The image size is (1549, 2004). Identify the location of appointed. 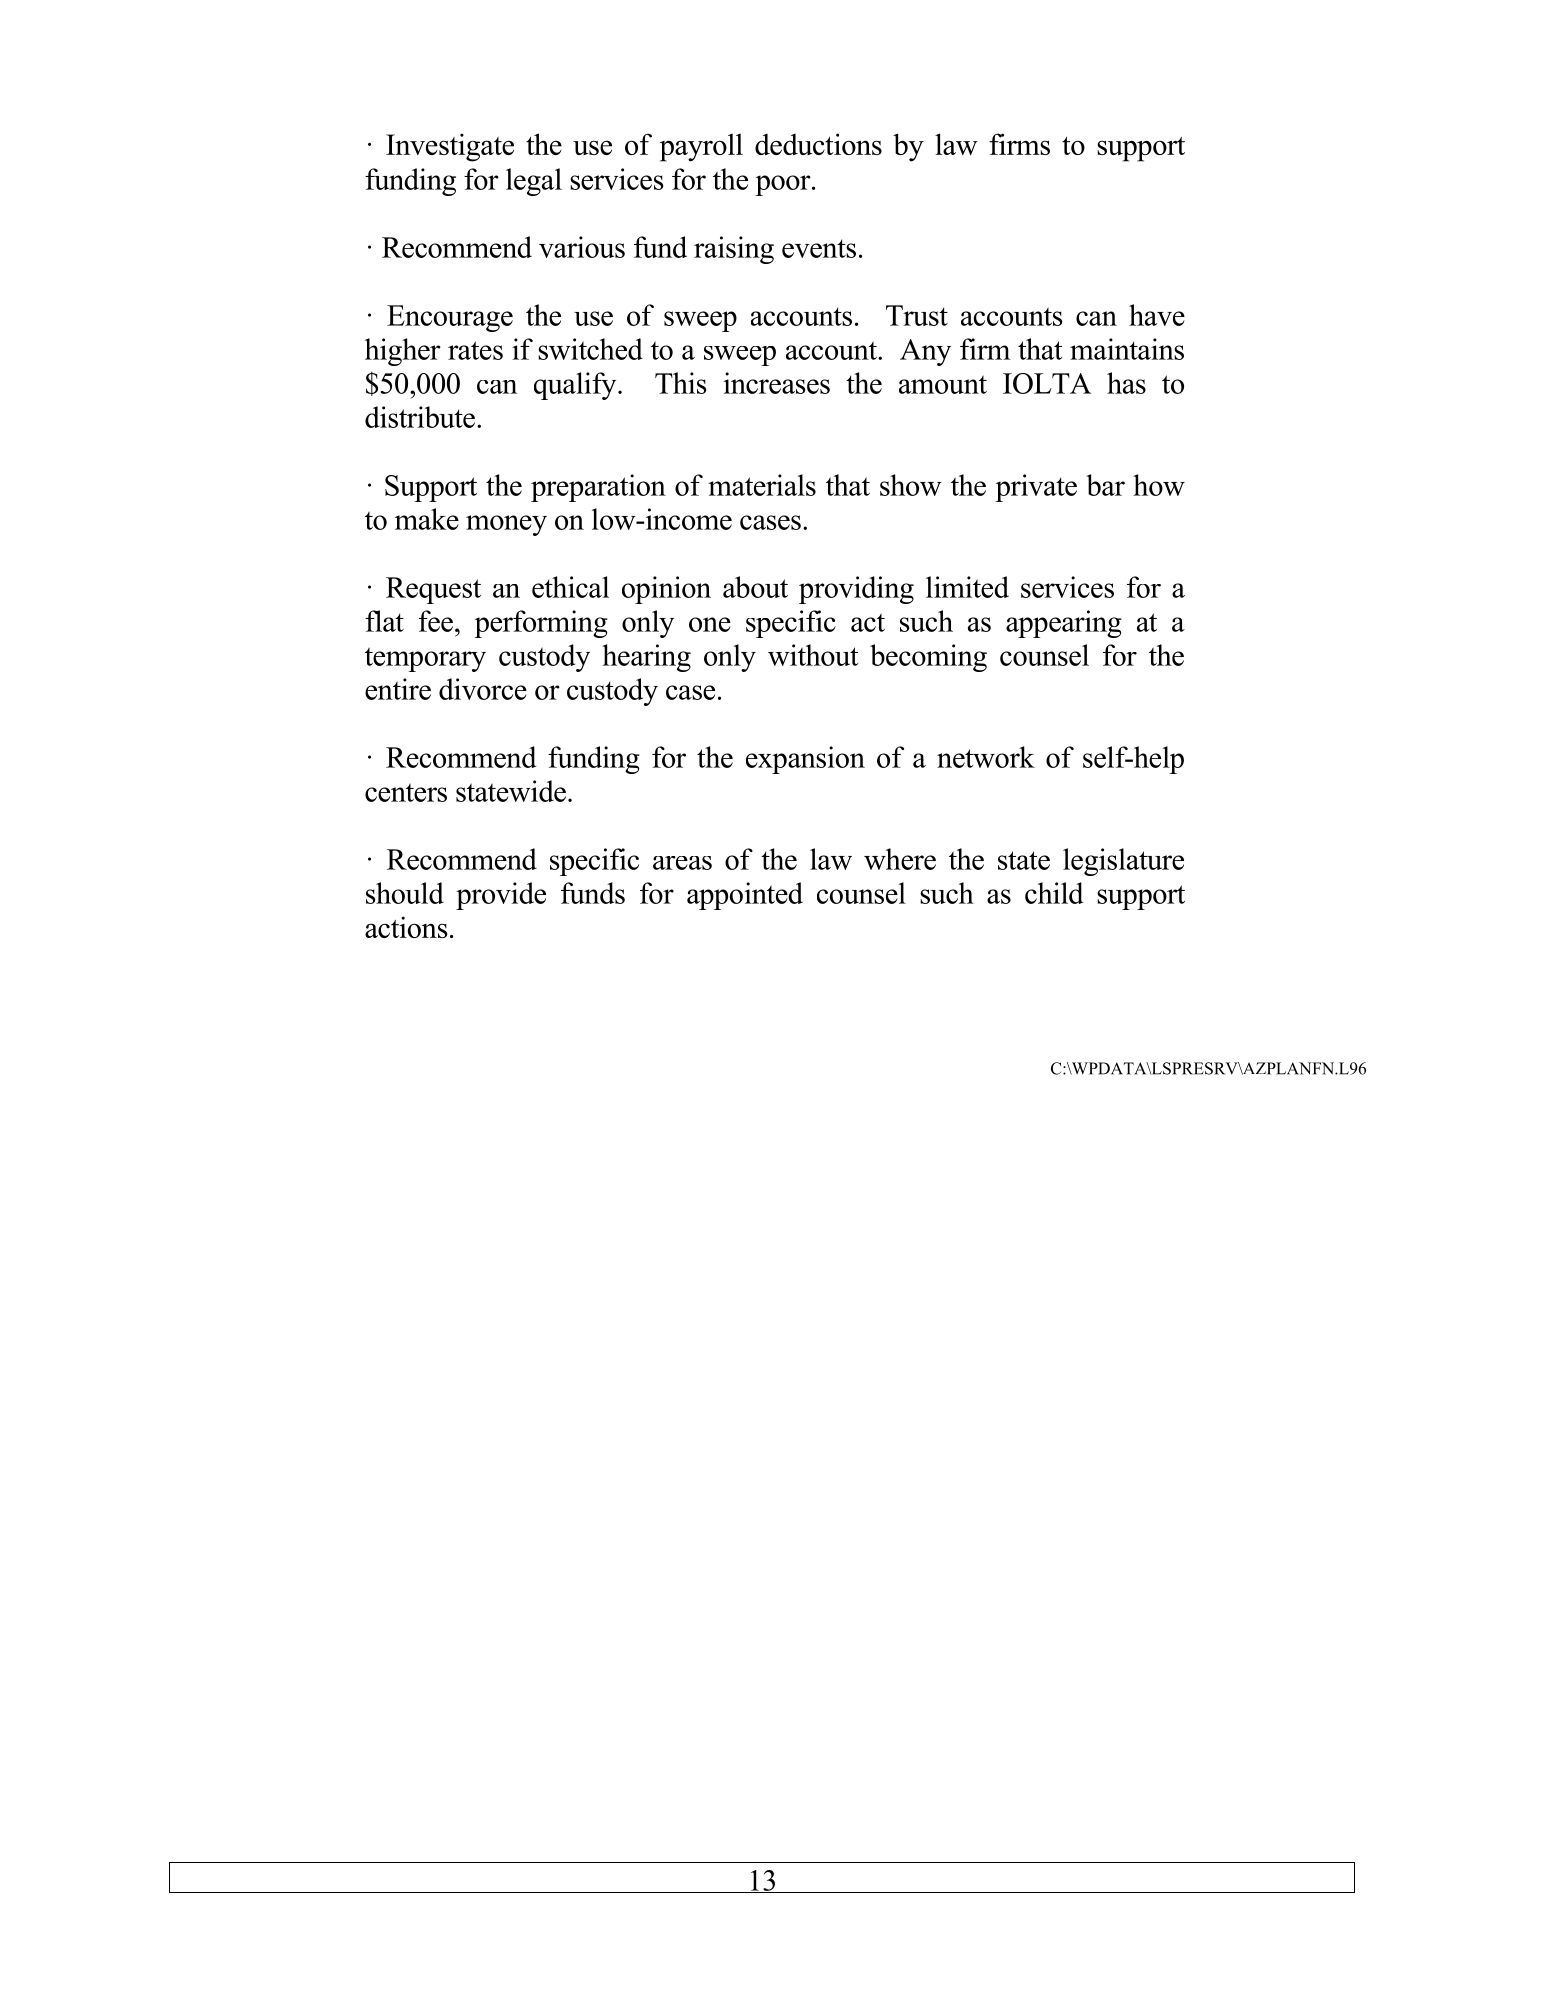
(745, 896).
